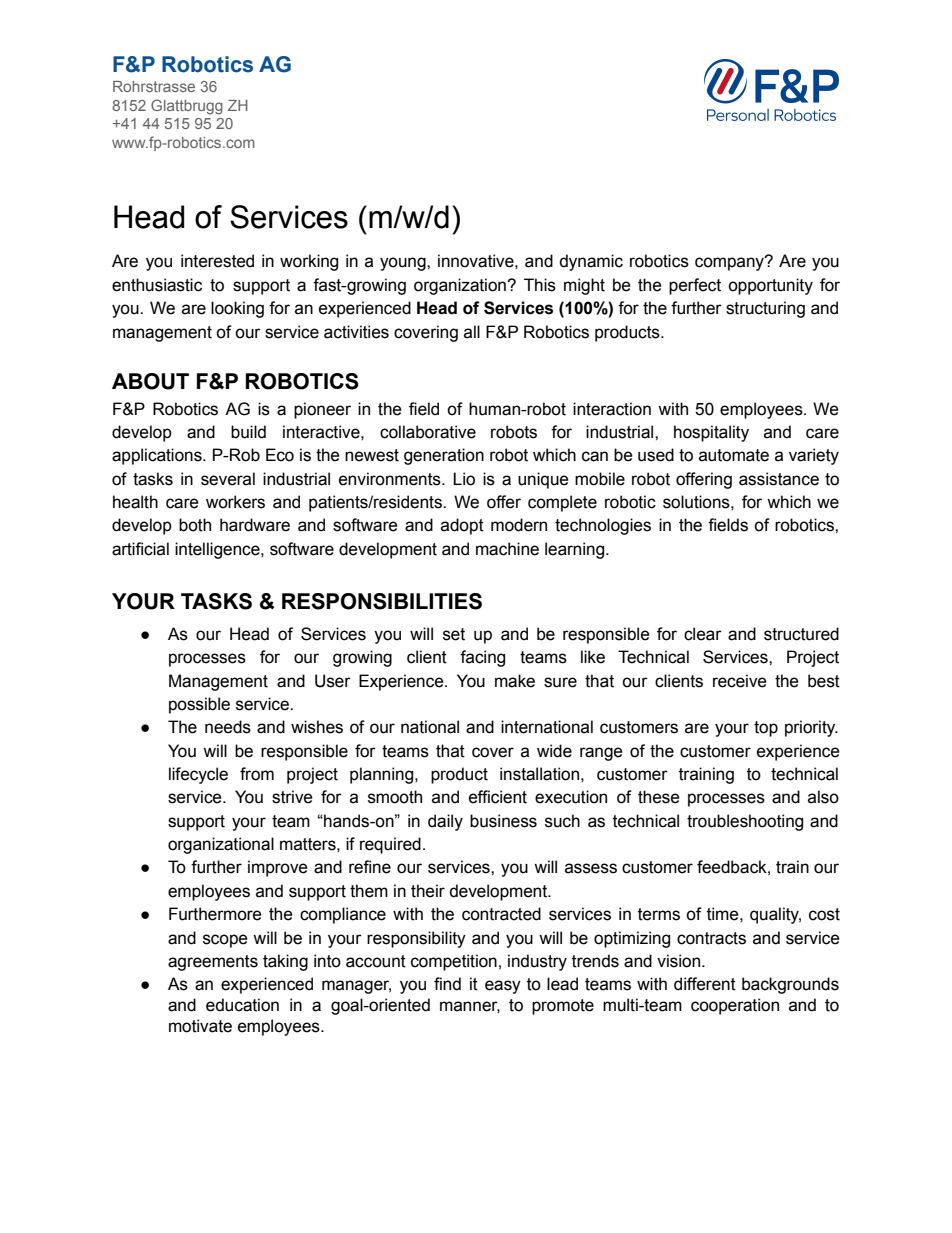 The width and height of the page is (952, 1233). Describe the element at coordinates (444, 456) in the page. I see `generation` at that location.
